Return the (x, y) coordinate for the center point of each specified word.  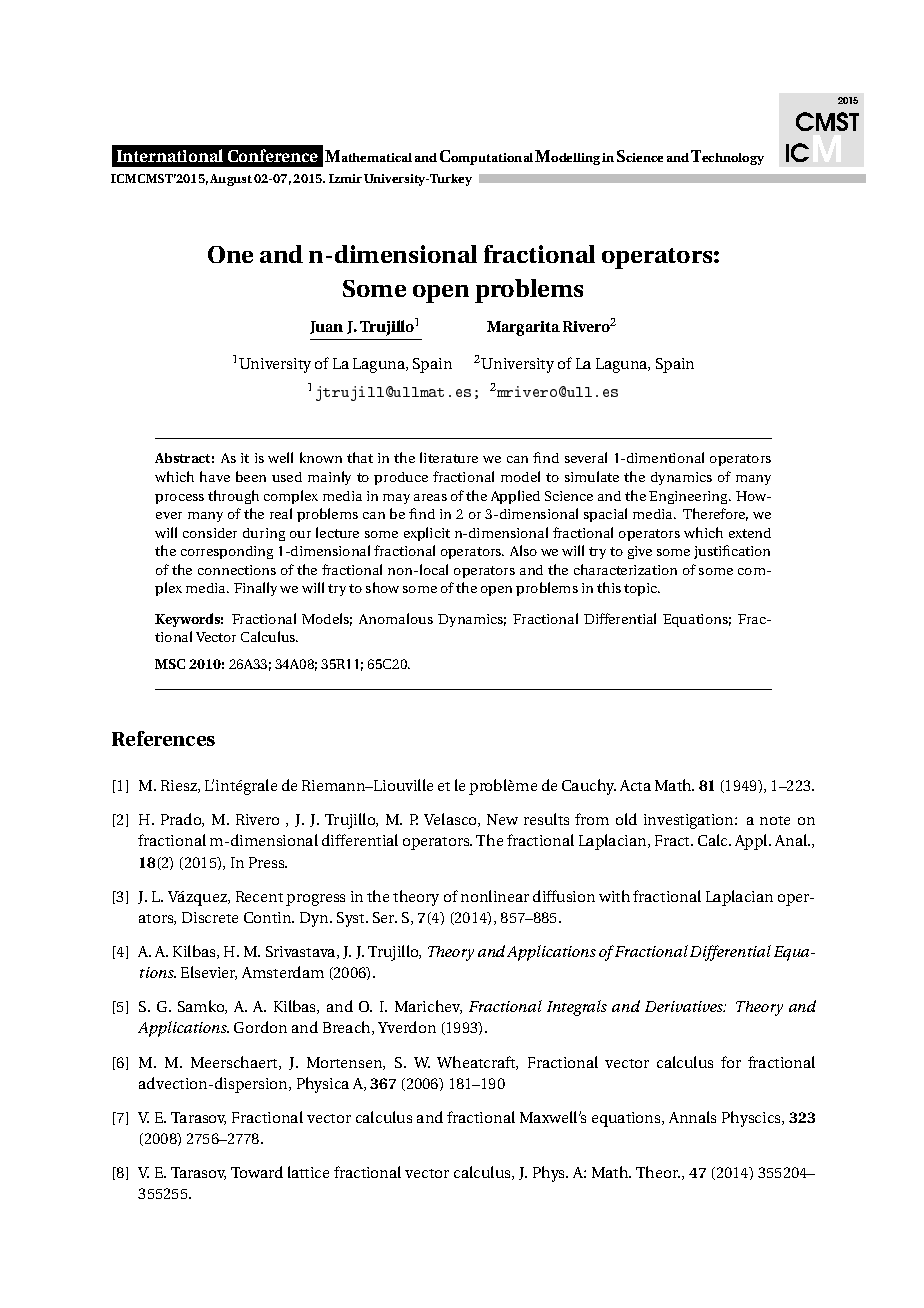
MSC (170, 664)
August (231, 180)
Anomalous (396, 618)
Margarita (523, 328)
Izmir (345, 178)
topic (642, 589)
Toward (257, 1172)
